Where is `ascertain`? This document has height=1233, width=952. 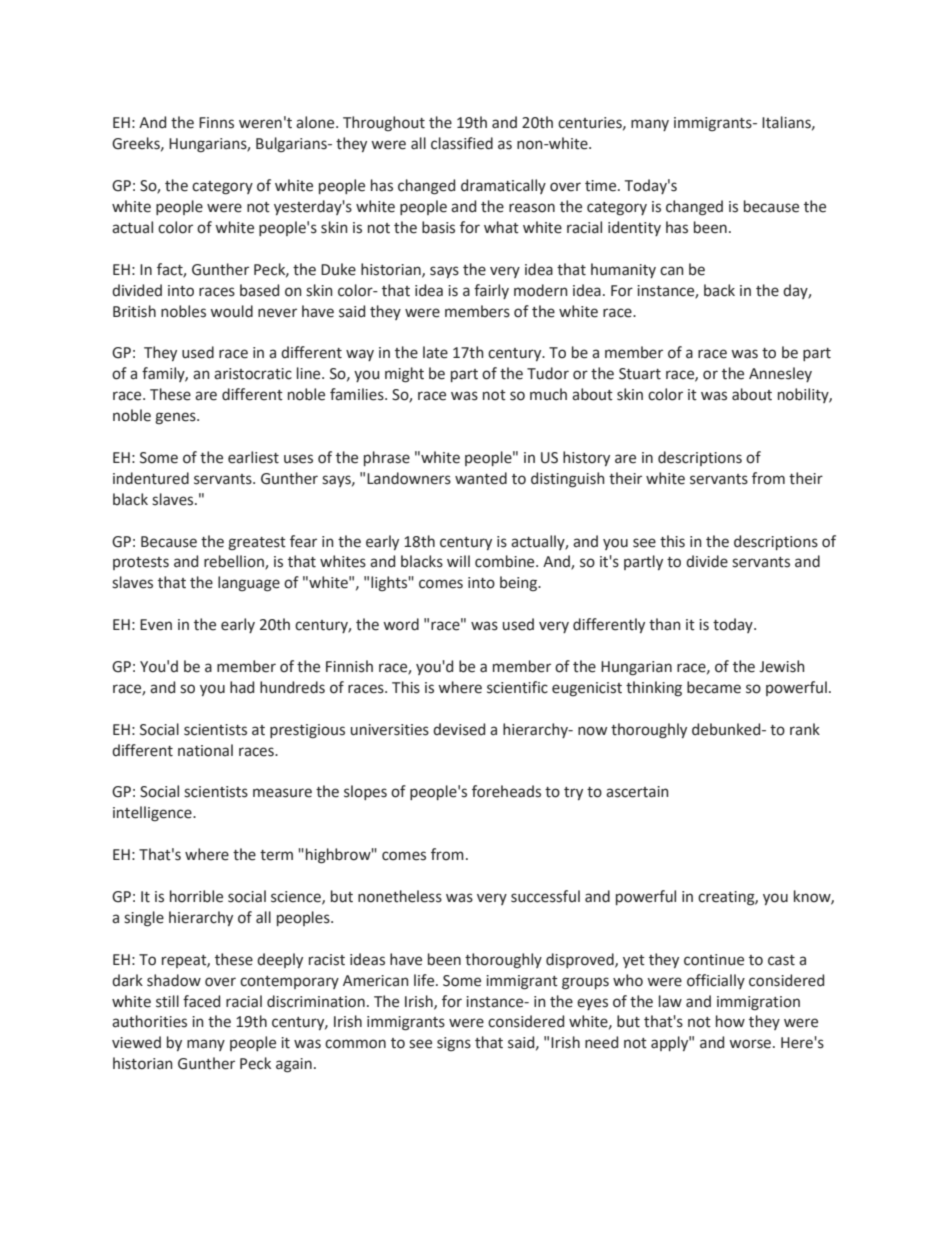 ascertain is located at coordinates (637, 792).
